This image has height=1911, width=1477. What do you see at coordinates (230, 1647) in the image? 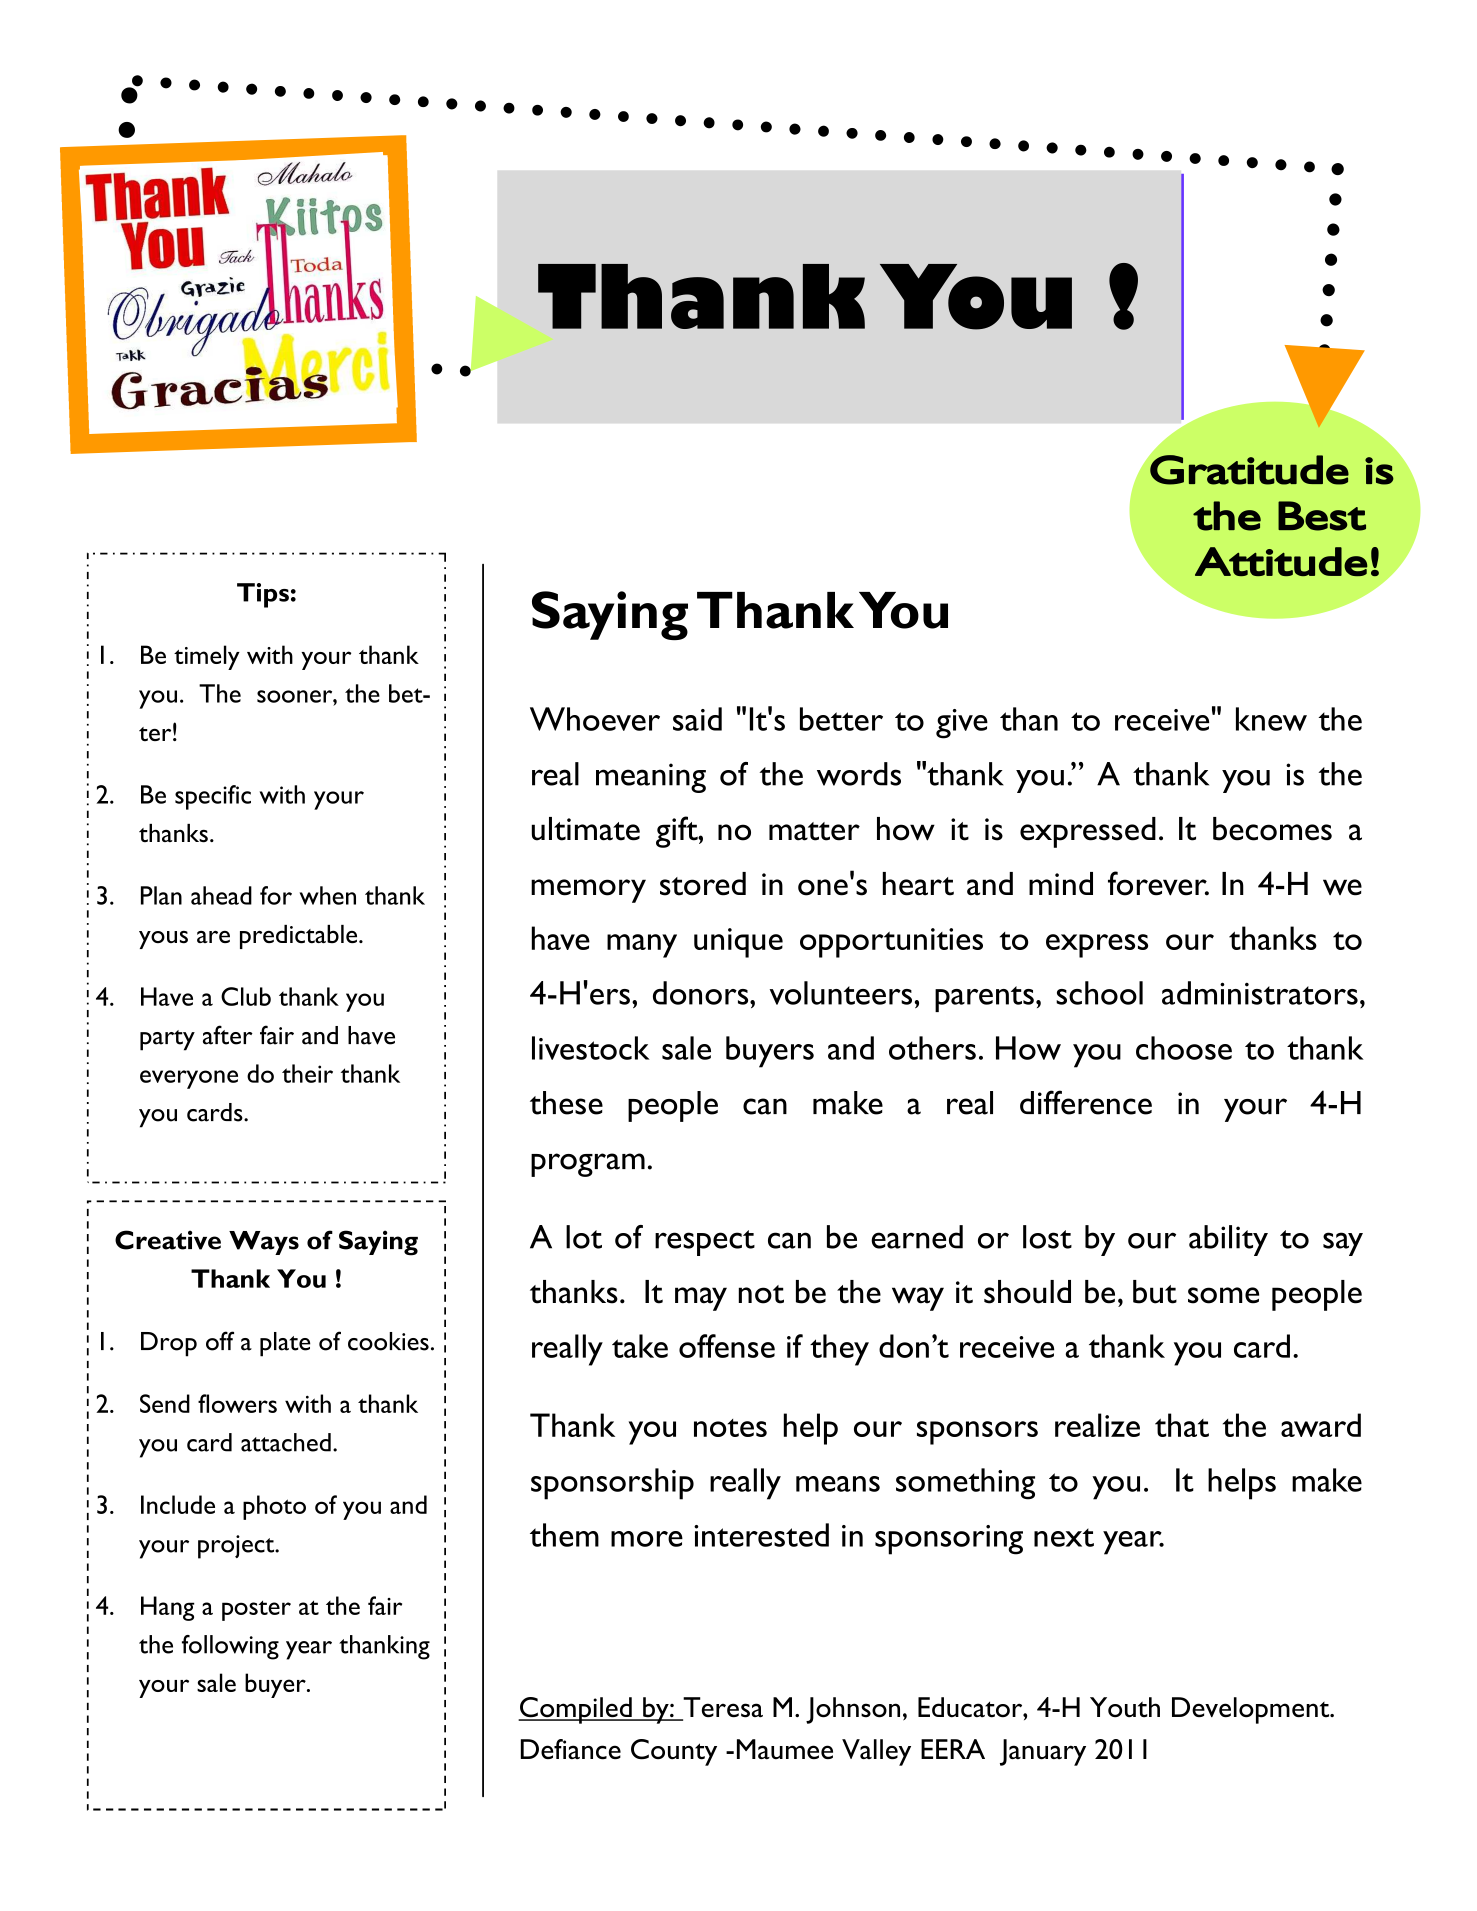
I see `following` at bounding box center [230, 1647].
